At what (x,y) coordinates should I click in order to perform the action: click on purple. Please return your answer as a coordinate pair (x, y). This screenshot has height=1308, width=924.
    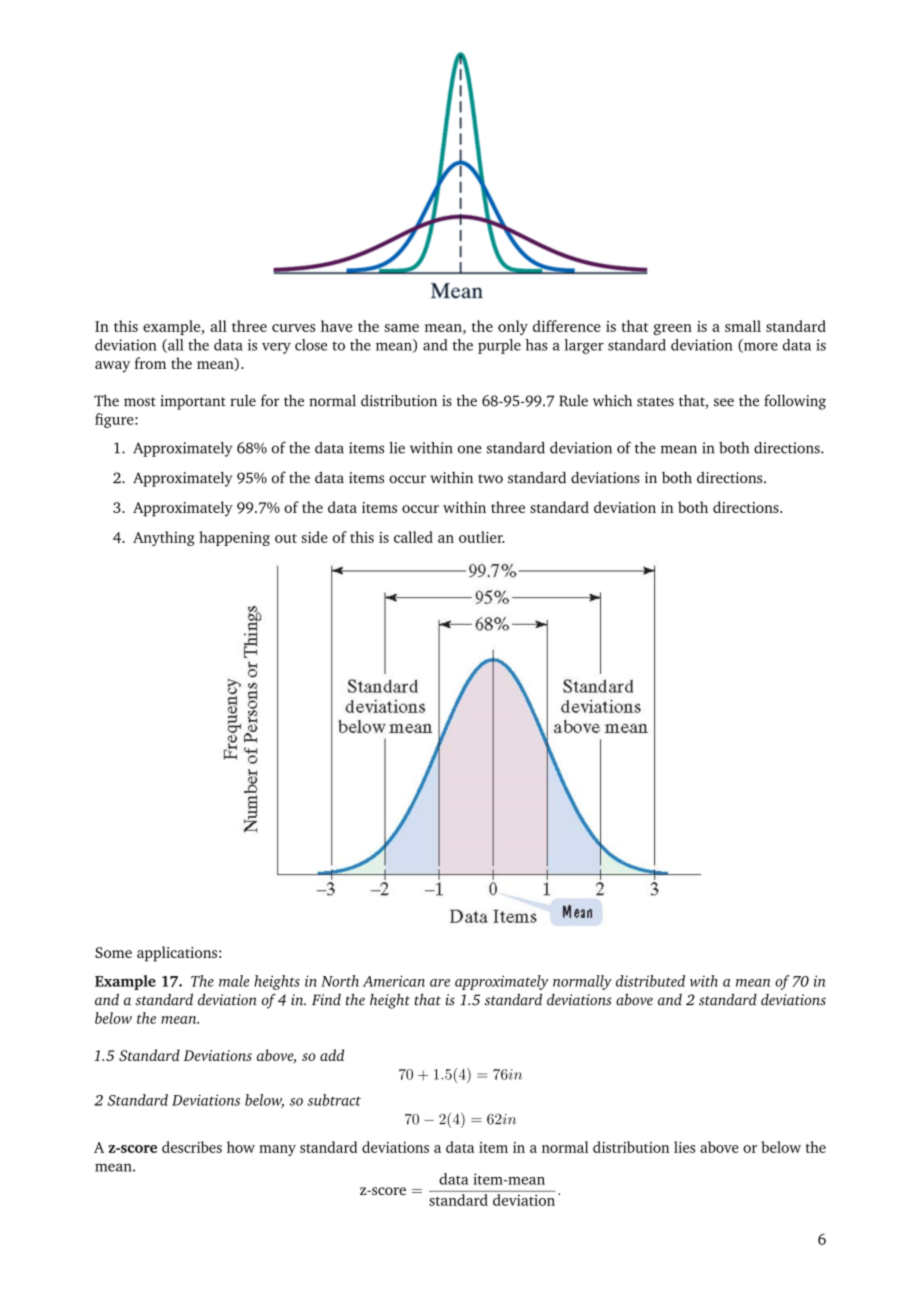
    Looking at the image, I should click on (499, 346).
